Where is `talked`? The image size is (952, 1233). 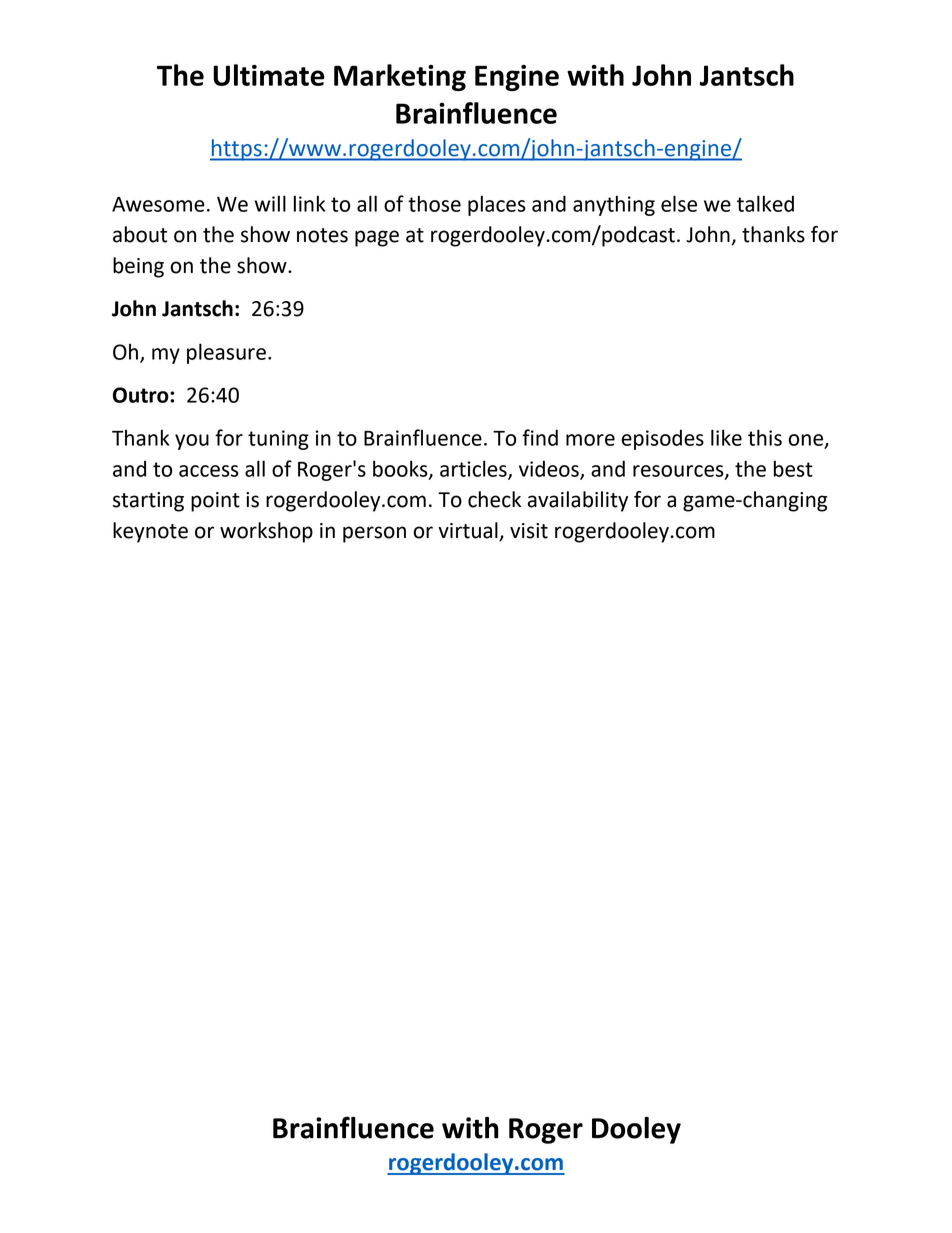 talked is located at coordinates (765, 203).
